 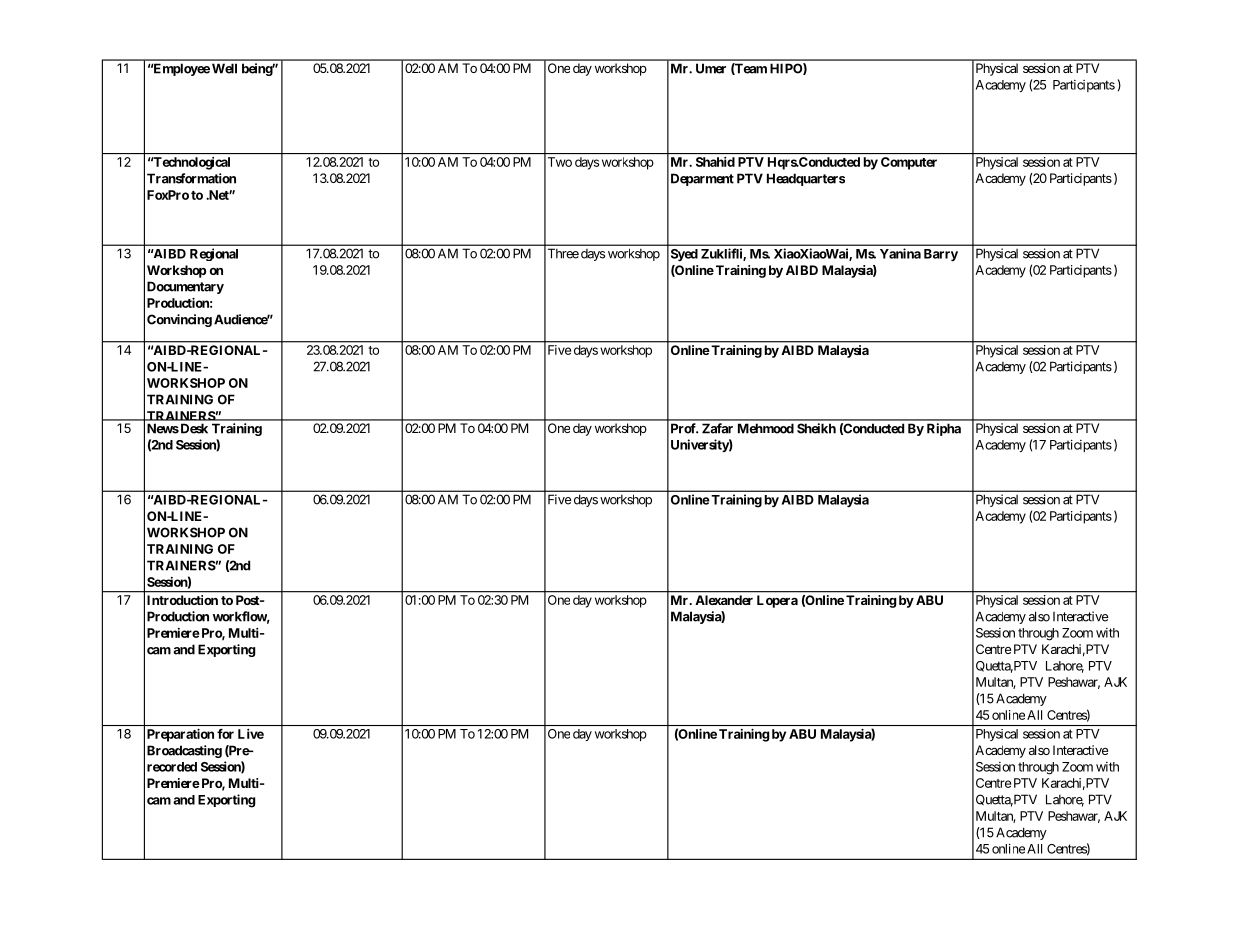 What do you see at coordinates (816, 428) in the page?
I see `Sheikh` at bounding box center [816, 428].
